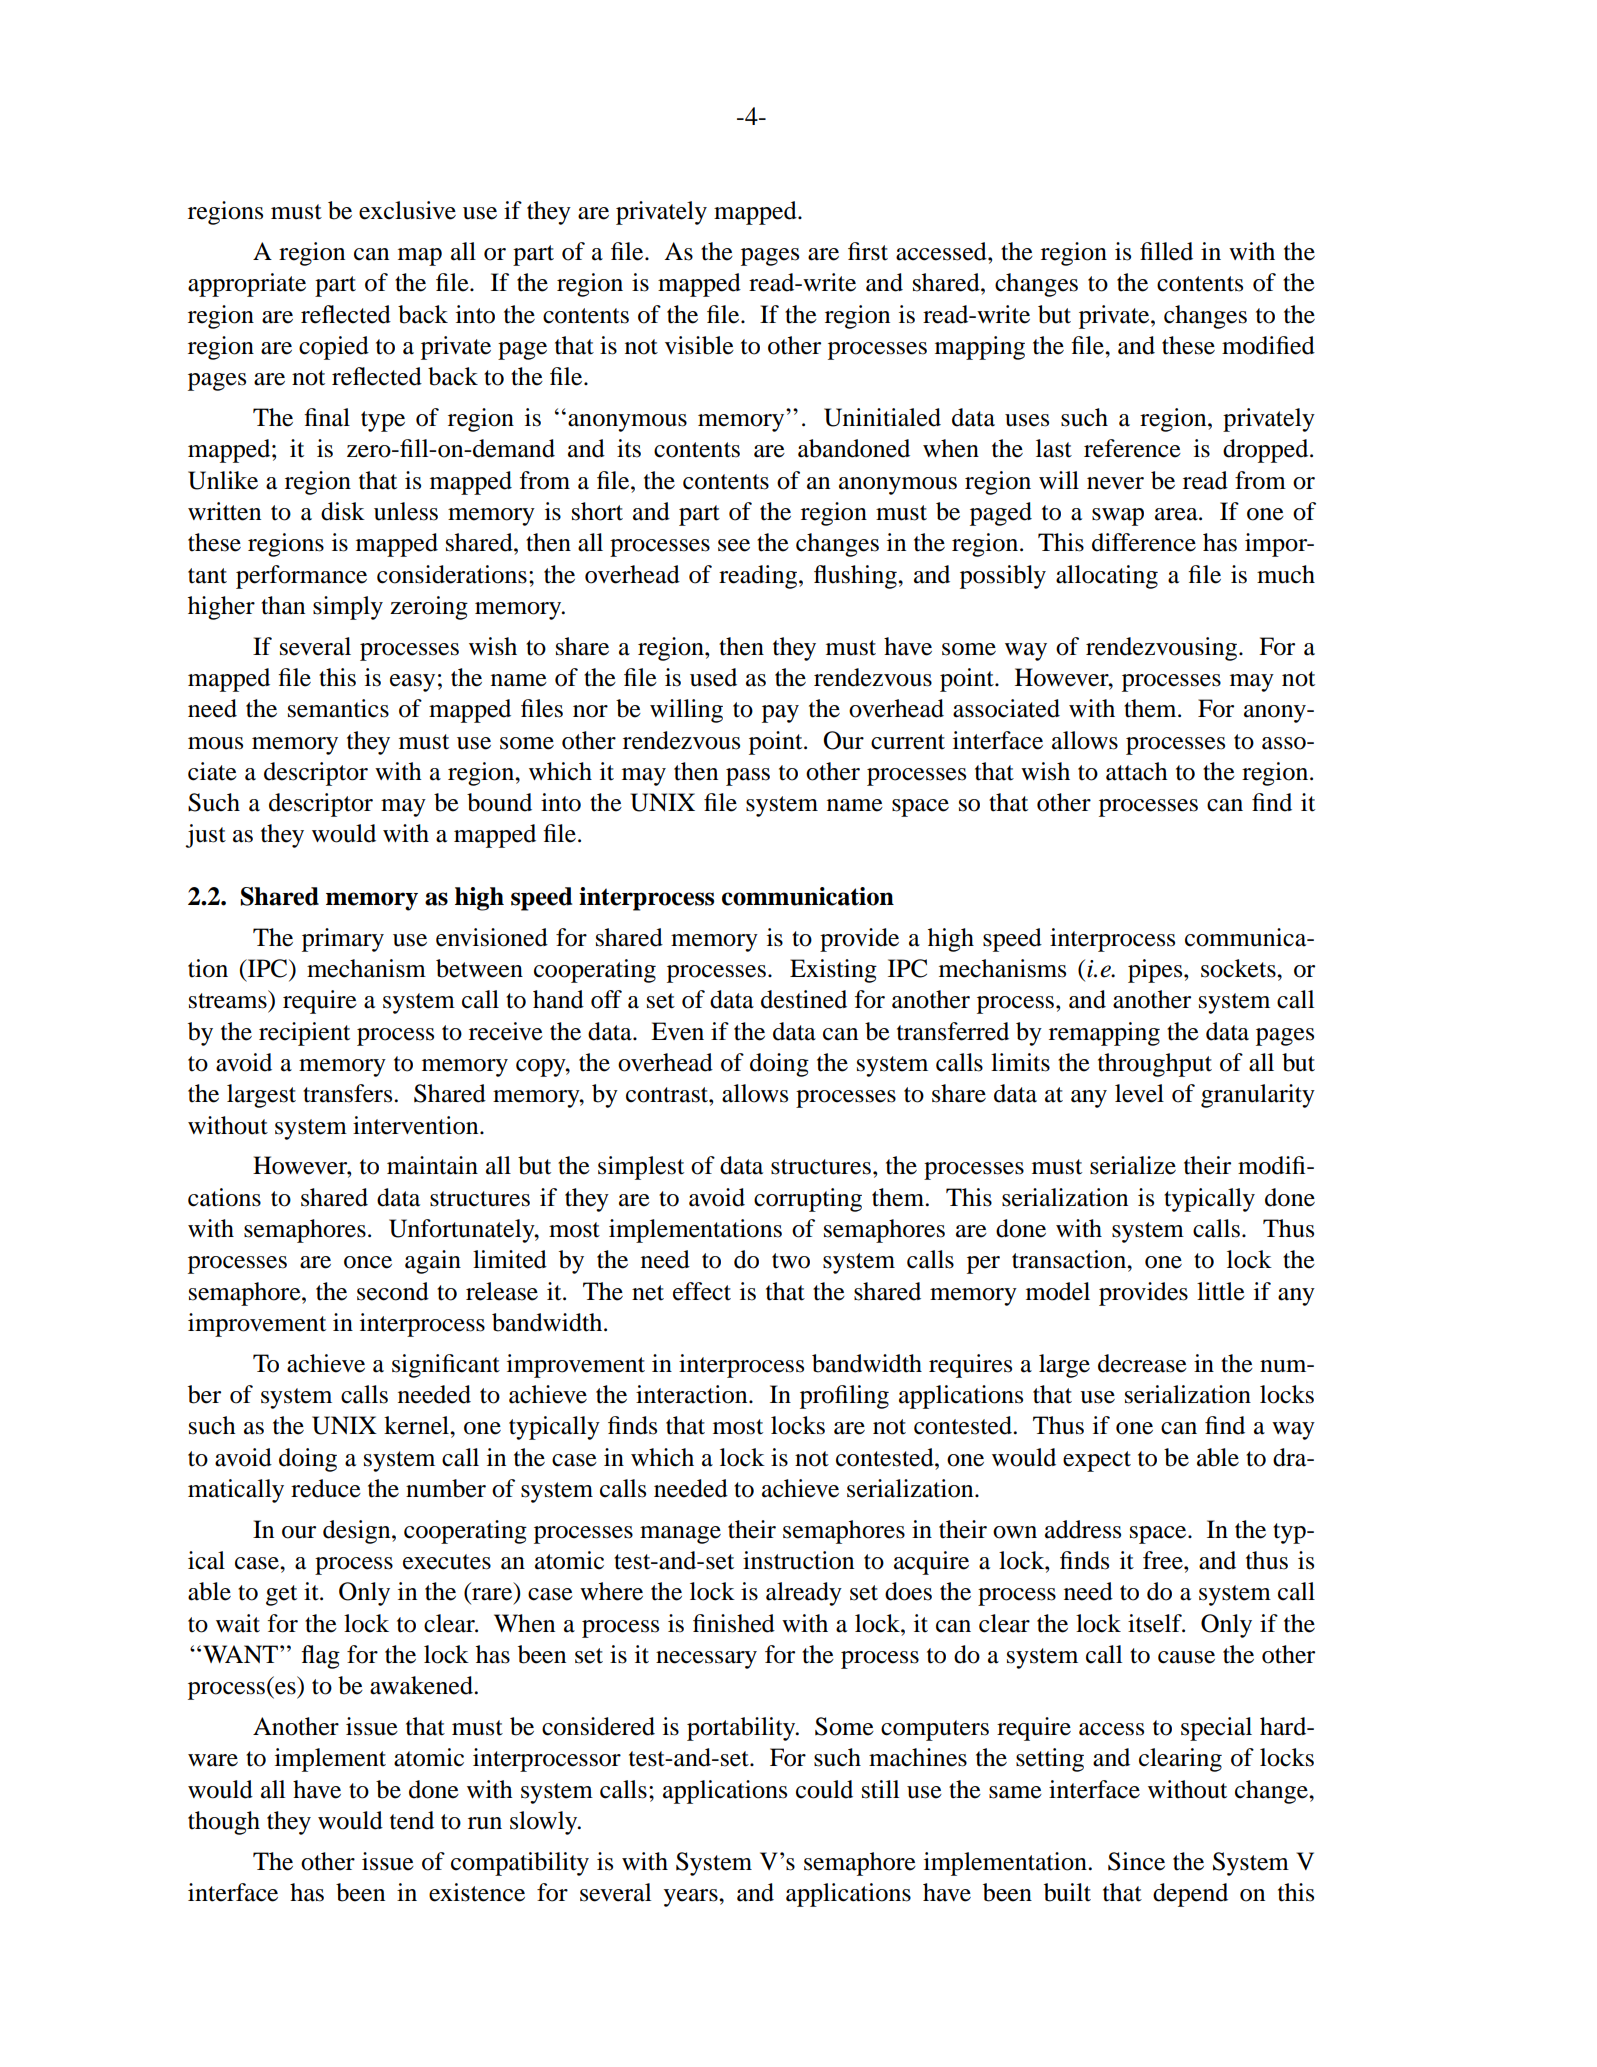  I want to click on second, so click(393, 1291).
